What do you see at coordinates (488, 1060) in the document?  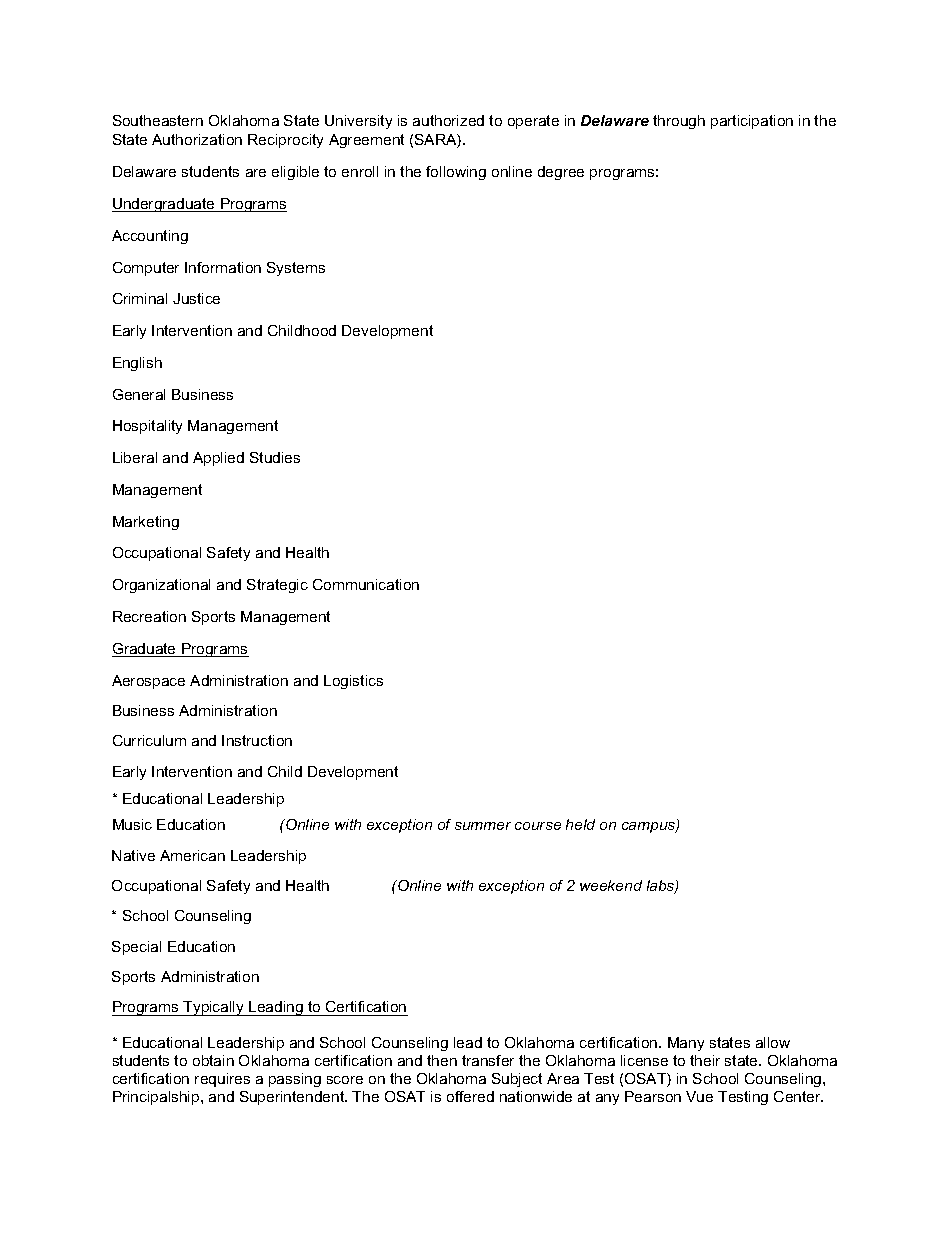 I see `transfer` at bounding box center [488, 1060].
